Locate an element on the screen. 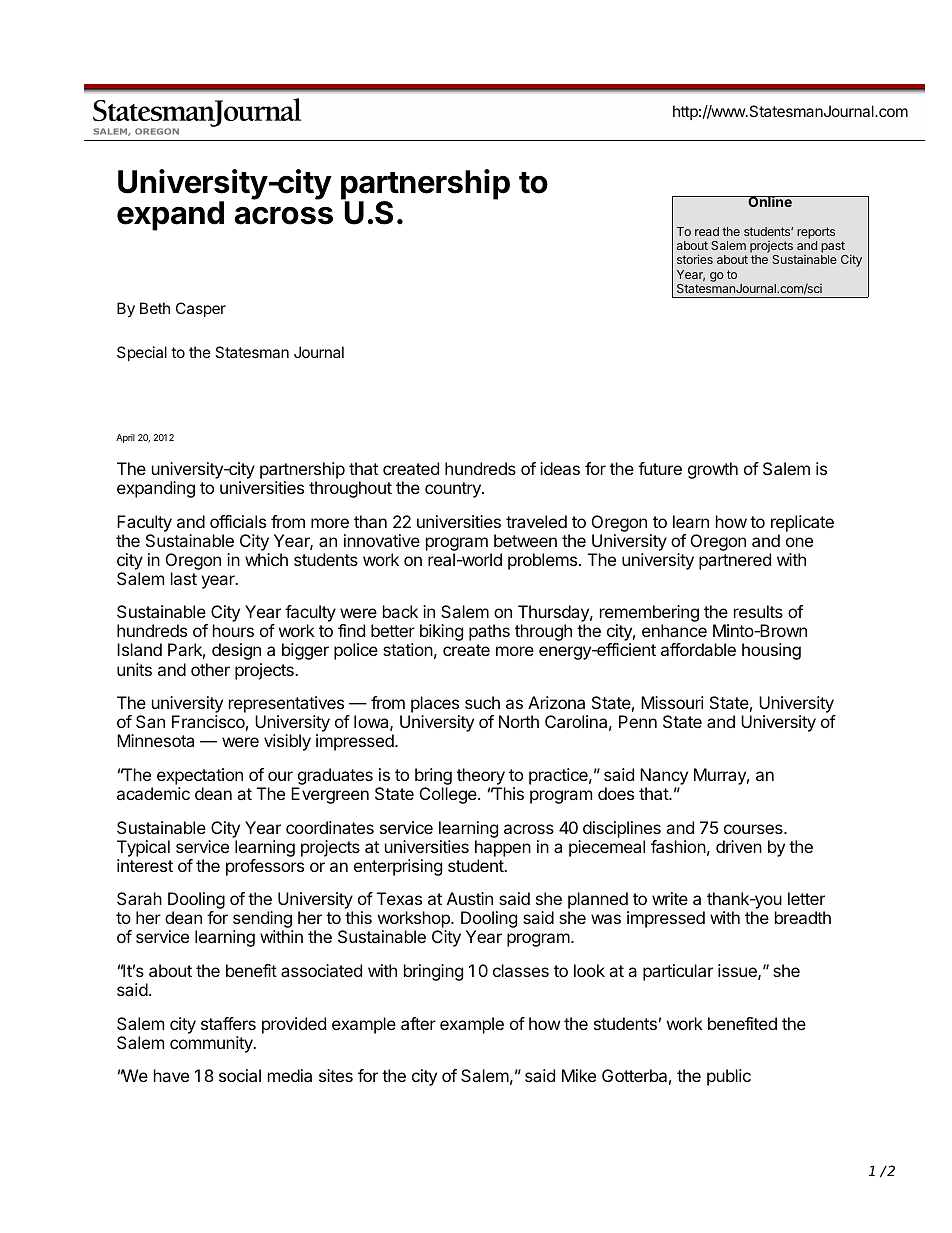  public is located at coordinates (729, 1077).
